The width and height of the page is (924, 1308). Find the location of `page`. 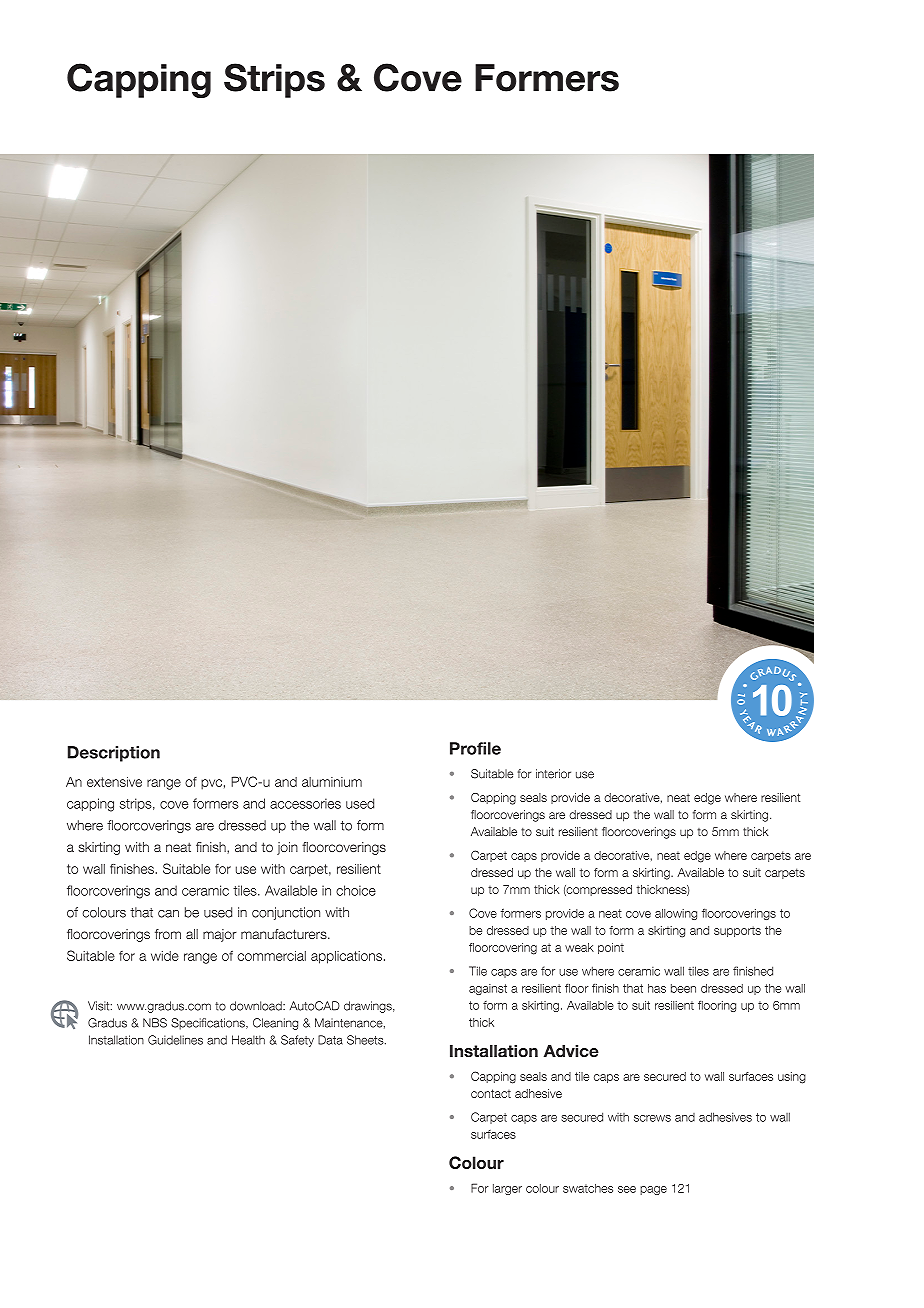

page is located at coordinates (653, 1190).
